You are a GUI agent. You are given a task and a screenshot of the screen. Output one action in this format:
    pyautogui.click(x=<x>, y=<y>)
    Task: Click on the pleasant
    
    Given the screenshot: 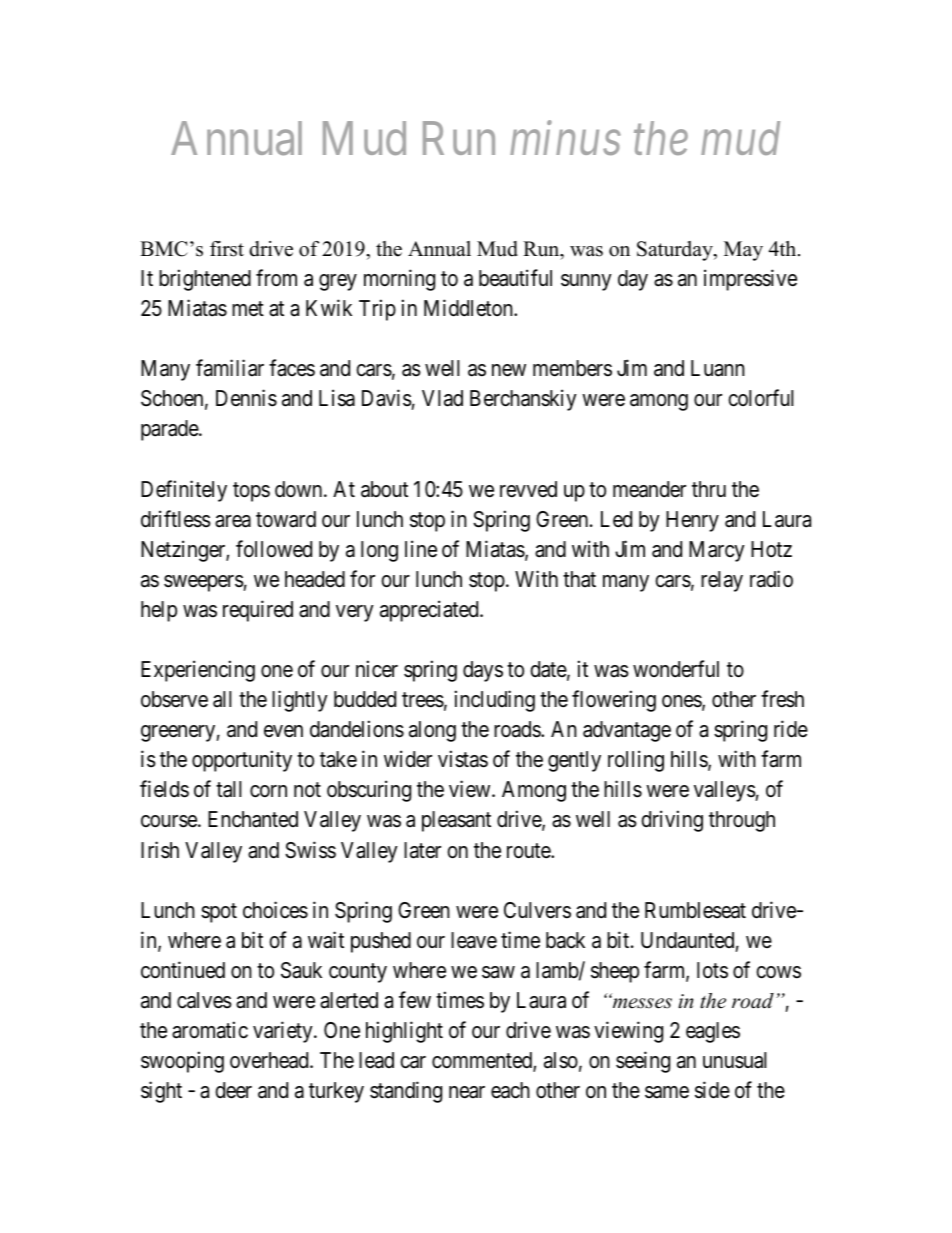 What is the action you would take?
    pyautogui.click(x=456, y=821)
